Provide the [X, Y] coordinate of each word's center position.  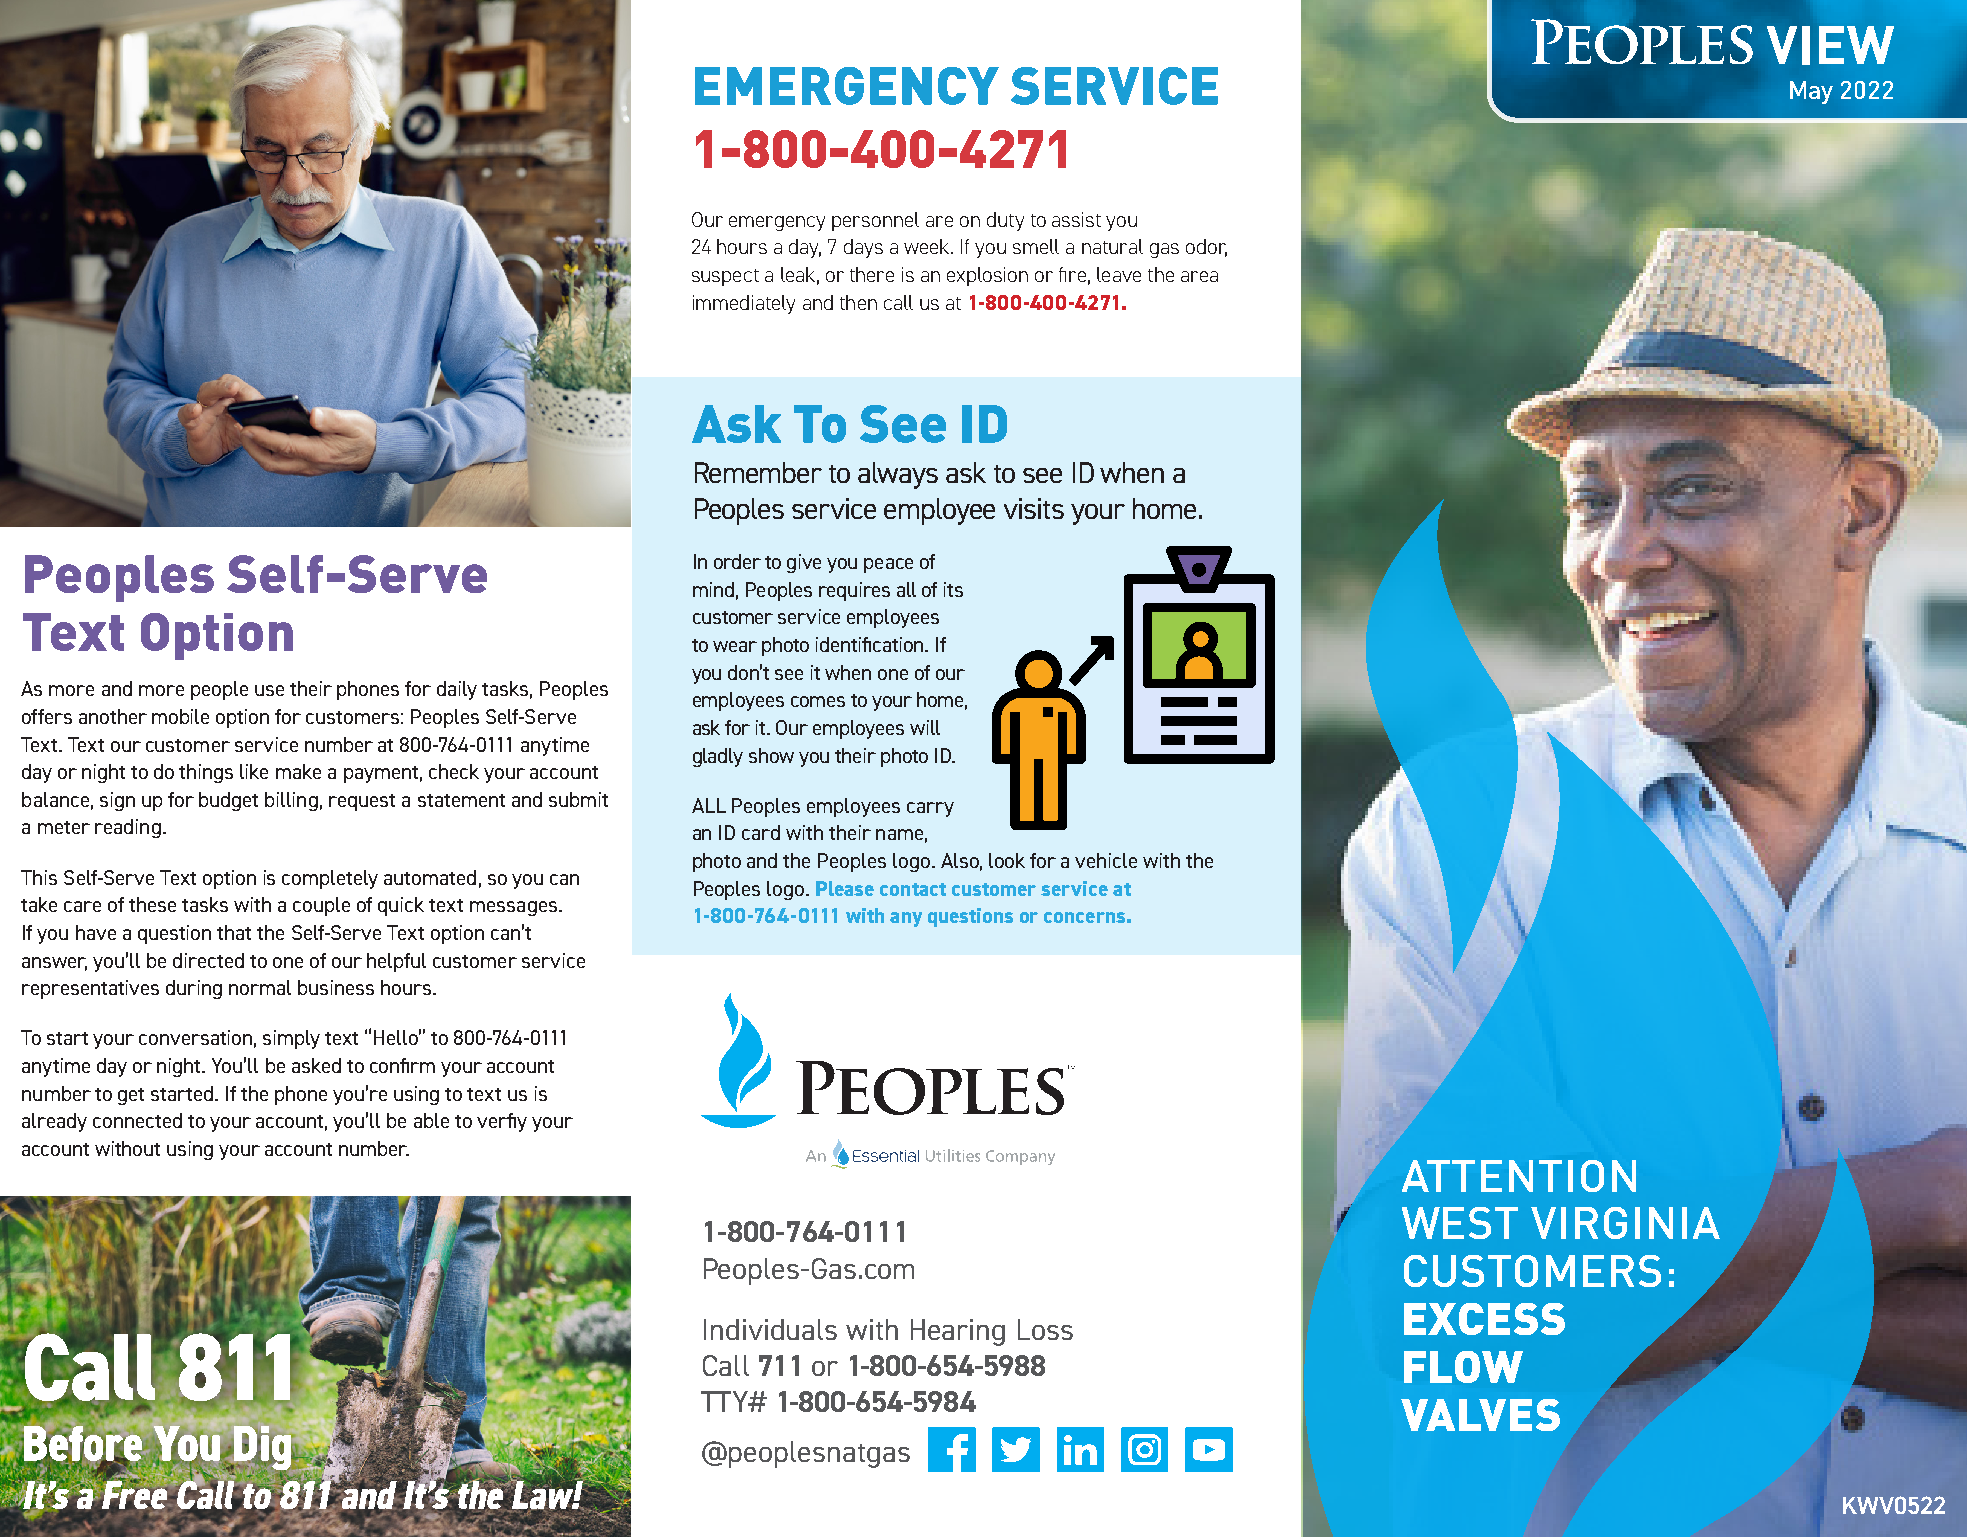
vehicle [1106, 860]
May [1811, 92]
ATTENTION [1519, 1176]
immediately [744, 304]
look [1007, 860]
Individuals [770, 1329]
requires [854, 591]
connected [137, 1120]
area [1199, 276]
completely [330, 879]
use [269, 690]
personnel [875, 221]
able [431, 1120]
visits [1034, 508]
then [858, 302]
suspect [725, 277]
